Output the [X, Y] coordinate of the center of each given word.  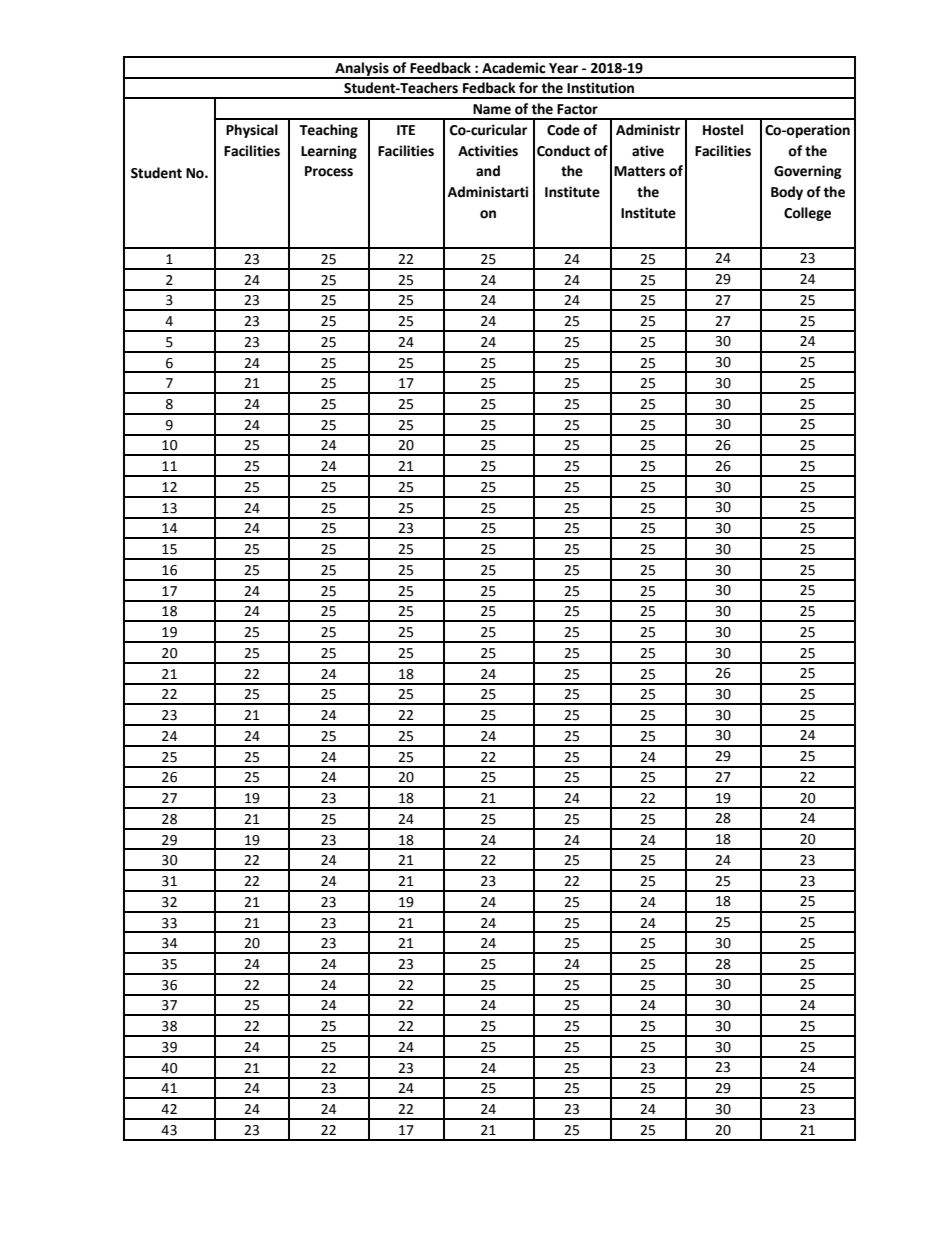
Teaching [328, 131]
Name [492, 109]
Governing [808, 172]
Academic [514, 68]
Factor [577, 109]
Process [329, 171]
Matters [639, 171]
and [488, 171]
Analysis [362, 70]
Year [563, 68]
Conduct [563, 151]
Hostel [723, 130]
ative [648, 151]
